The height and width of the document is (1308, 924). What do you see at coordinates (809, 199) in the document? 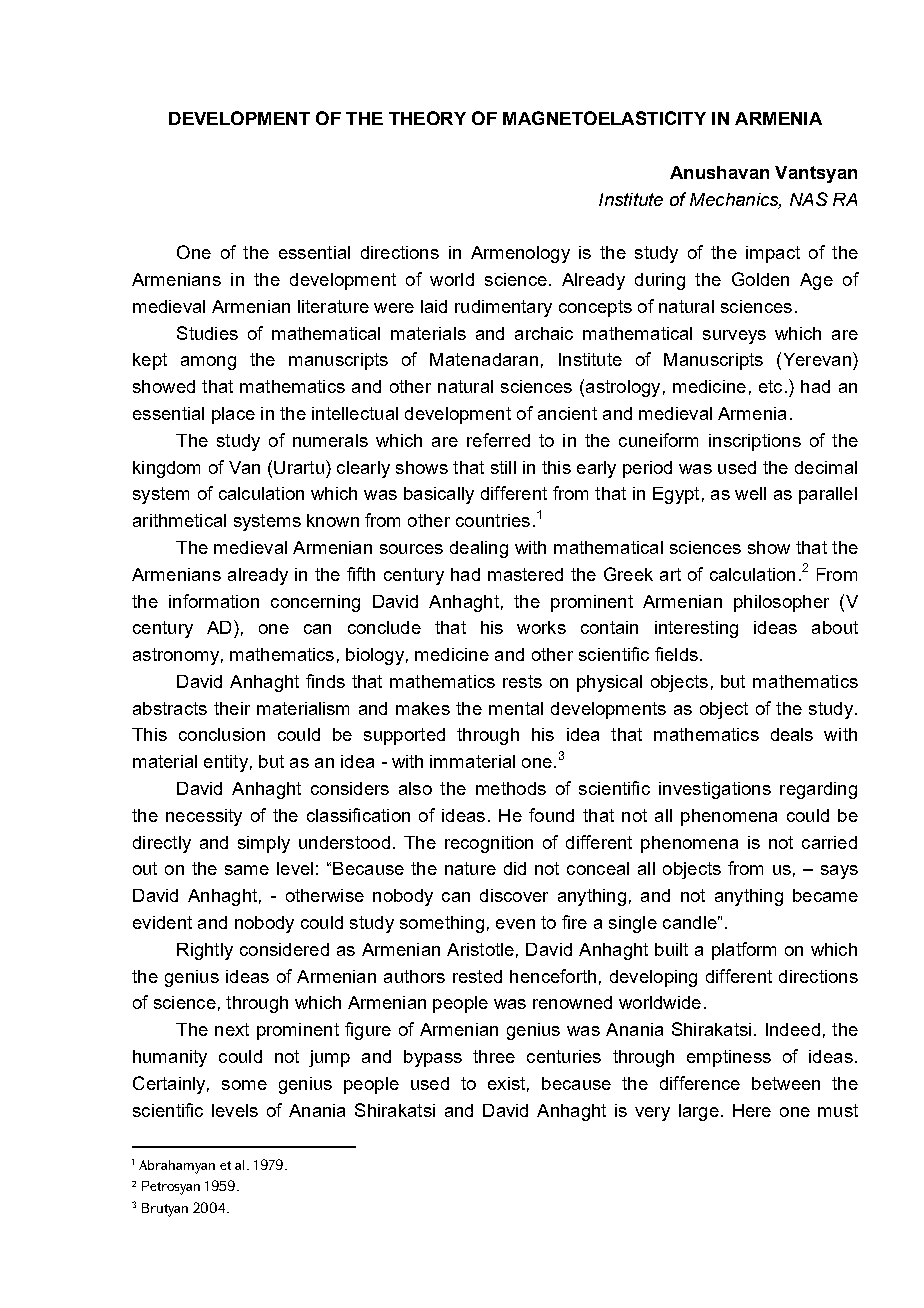
I see `NAS` at bounding box center [809, 199].
